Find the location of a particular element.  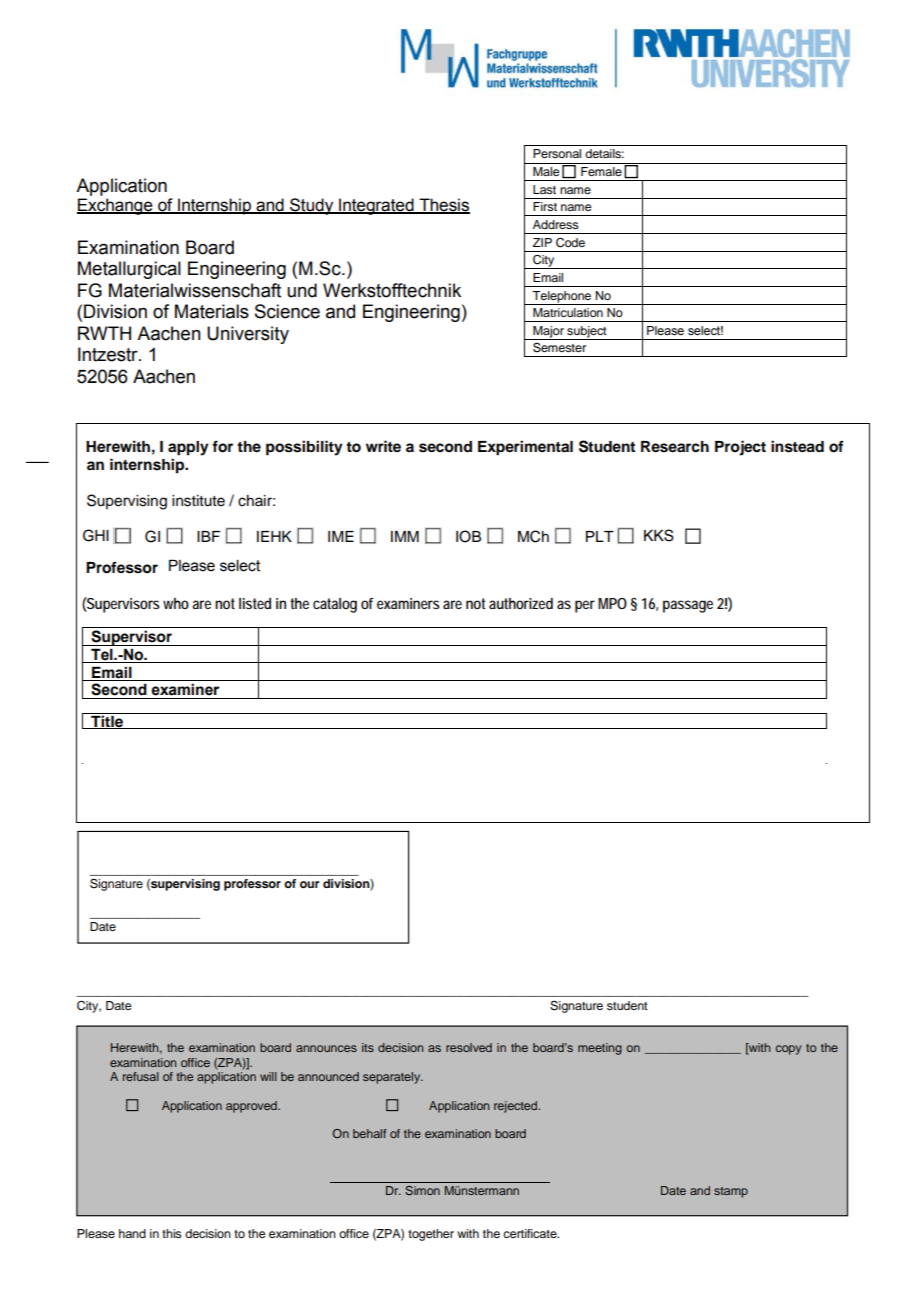

apply is located at coordinates (188, 448).
